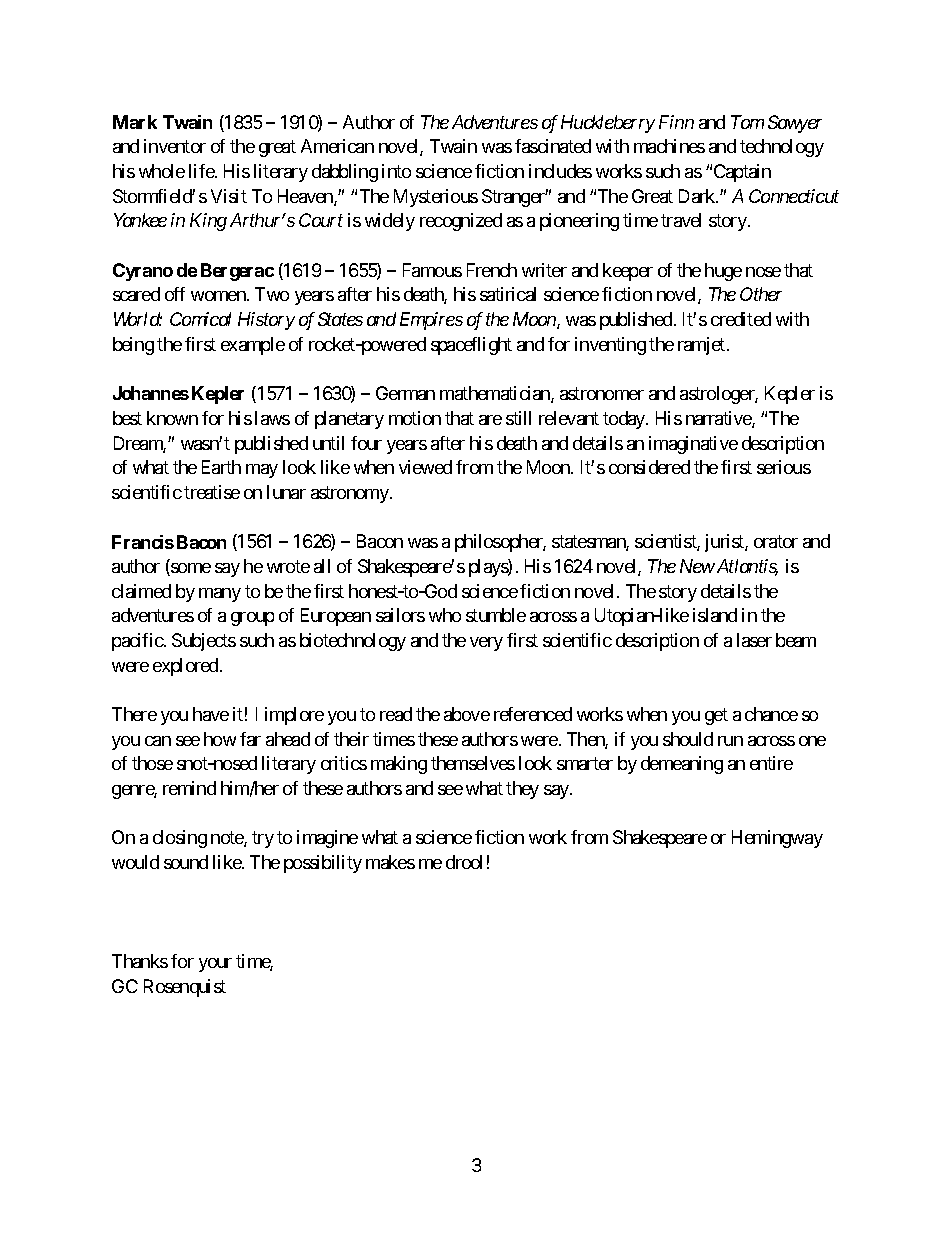 This page has width=952, height=1233. Describe the element at coordinates (220, 739) in the page. I see `how` at that location.
